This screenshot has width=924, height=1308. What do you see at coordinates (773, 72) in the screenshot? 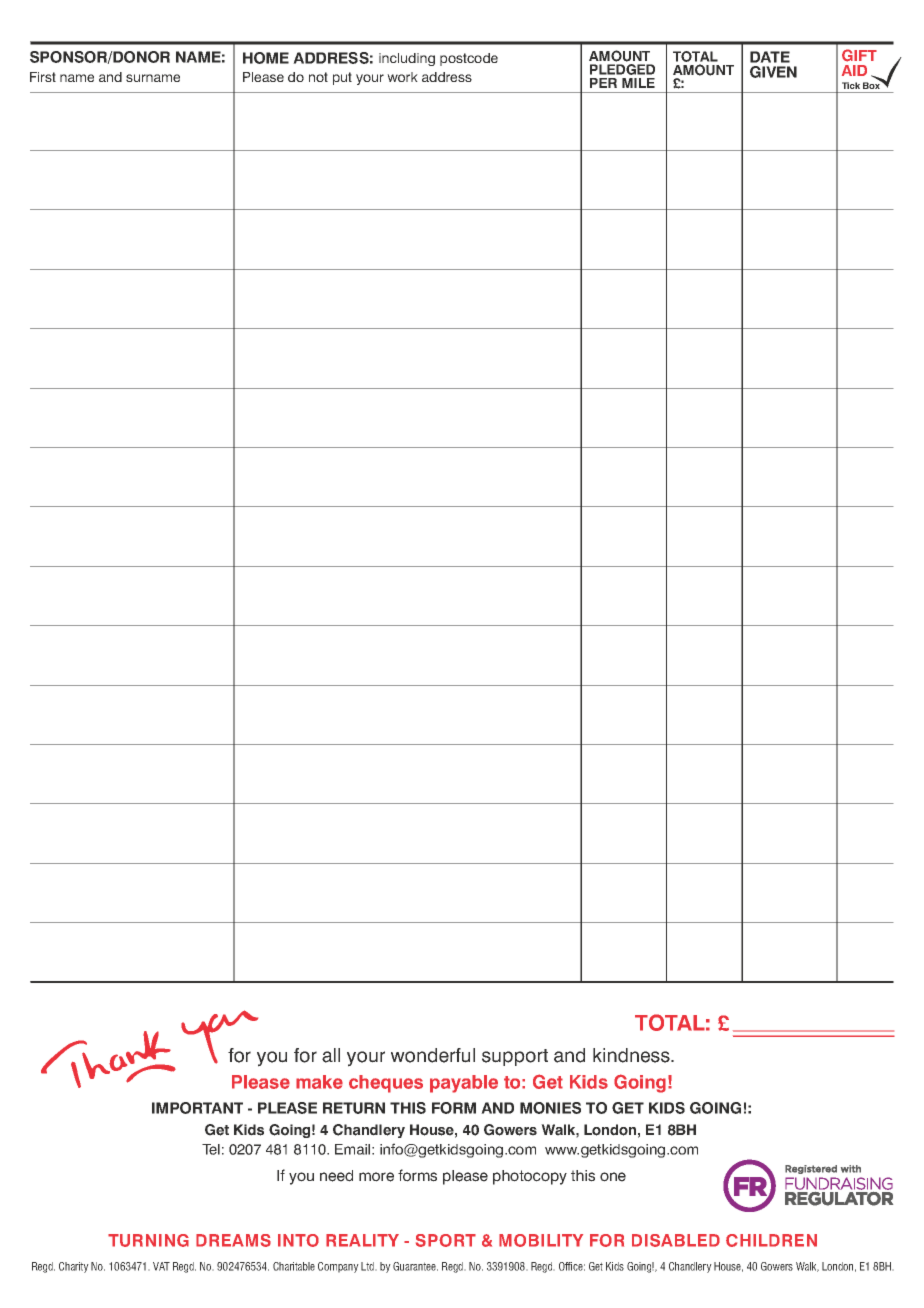
I see `GIVEN` at bounding box center [773, 72].
